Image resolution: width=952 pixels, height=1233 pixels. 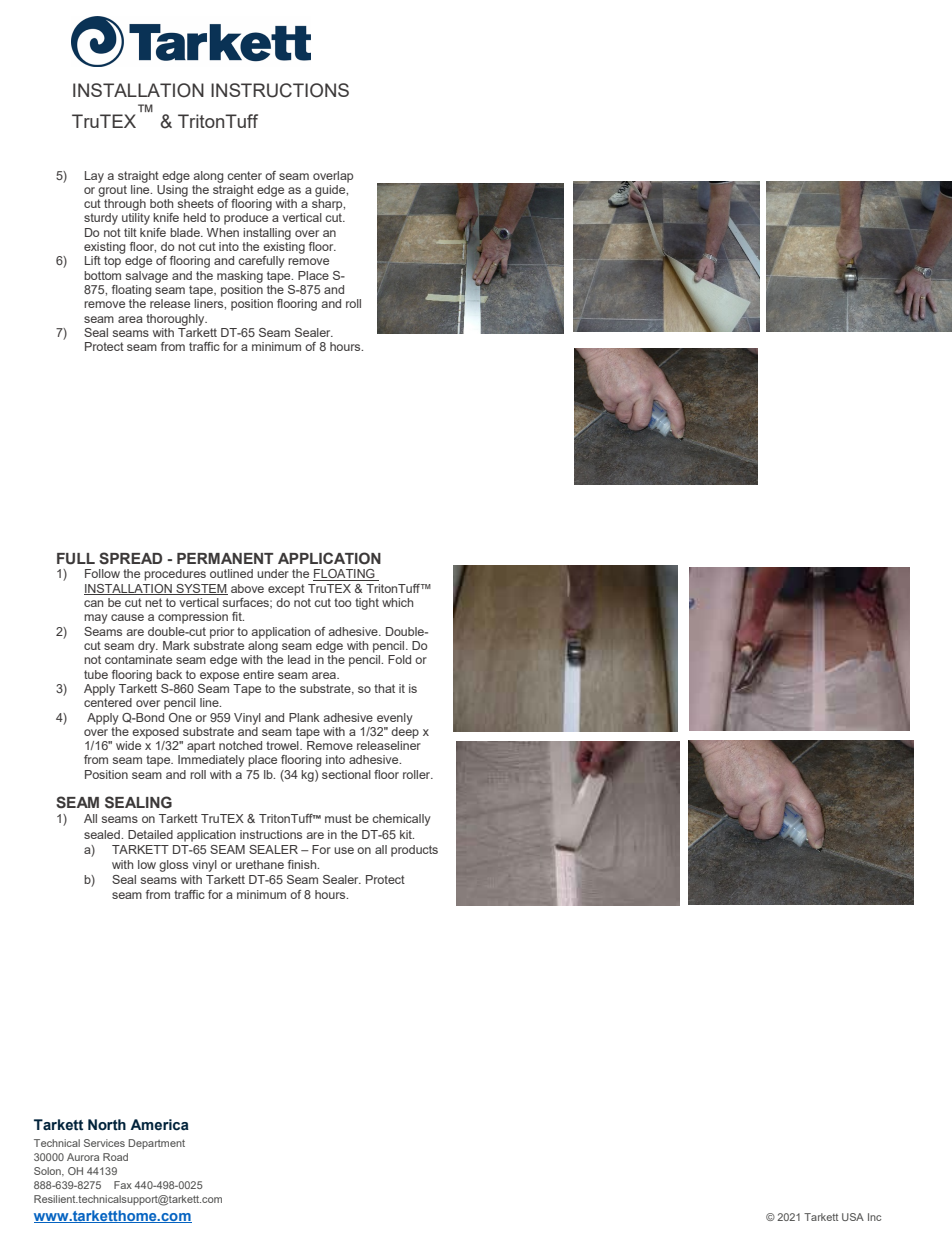 What do you see at coordinates (407, 834) in the page?
I see `kit` at bounding box center [407, 834].
